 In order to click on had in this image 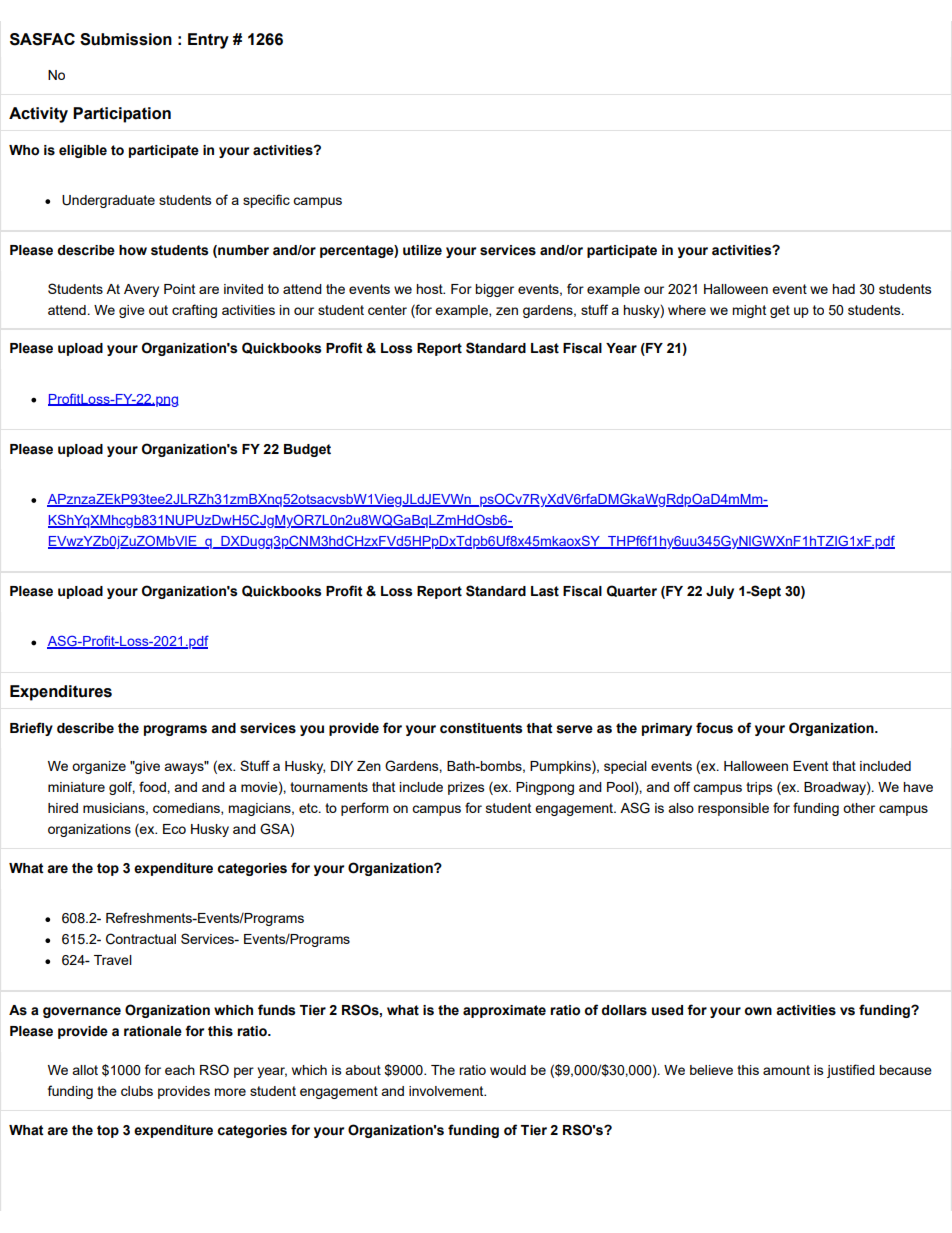, I will do `click(843, 289)`.
